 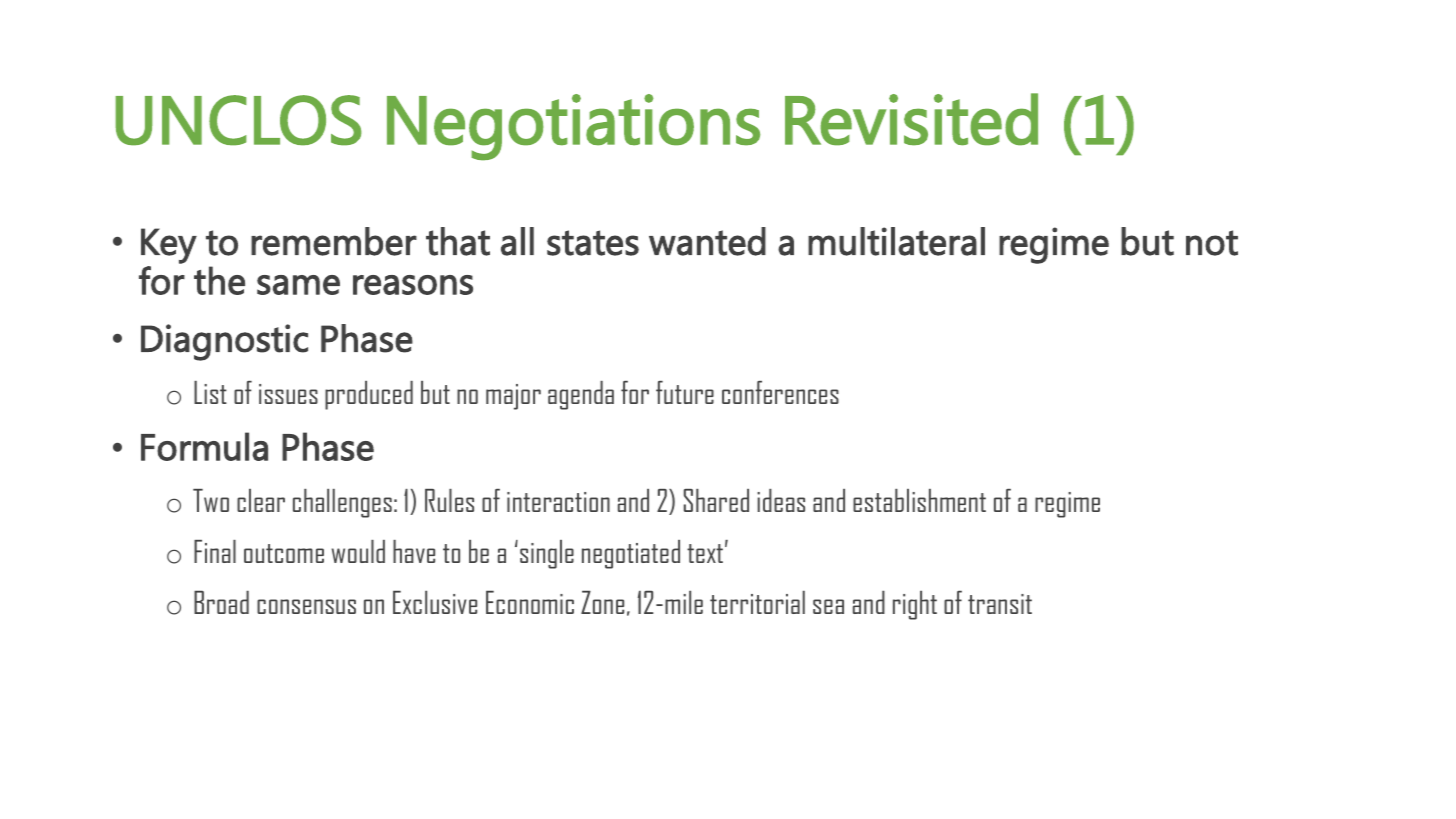 What do you see at coordinates (573, 127) in the page?
I see `Negotiations` at bounding box center [573, 127].
